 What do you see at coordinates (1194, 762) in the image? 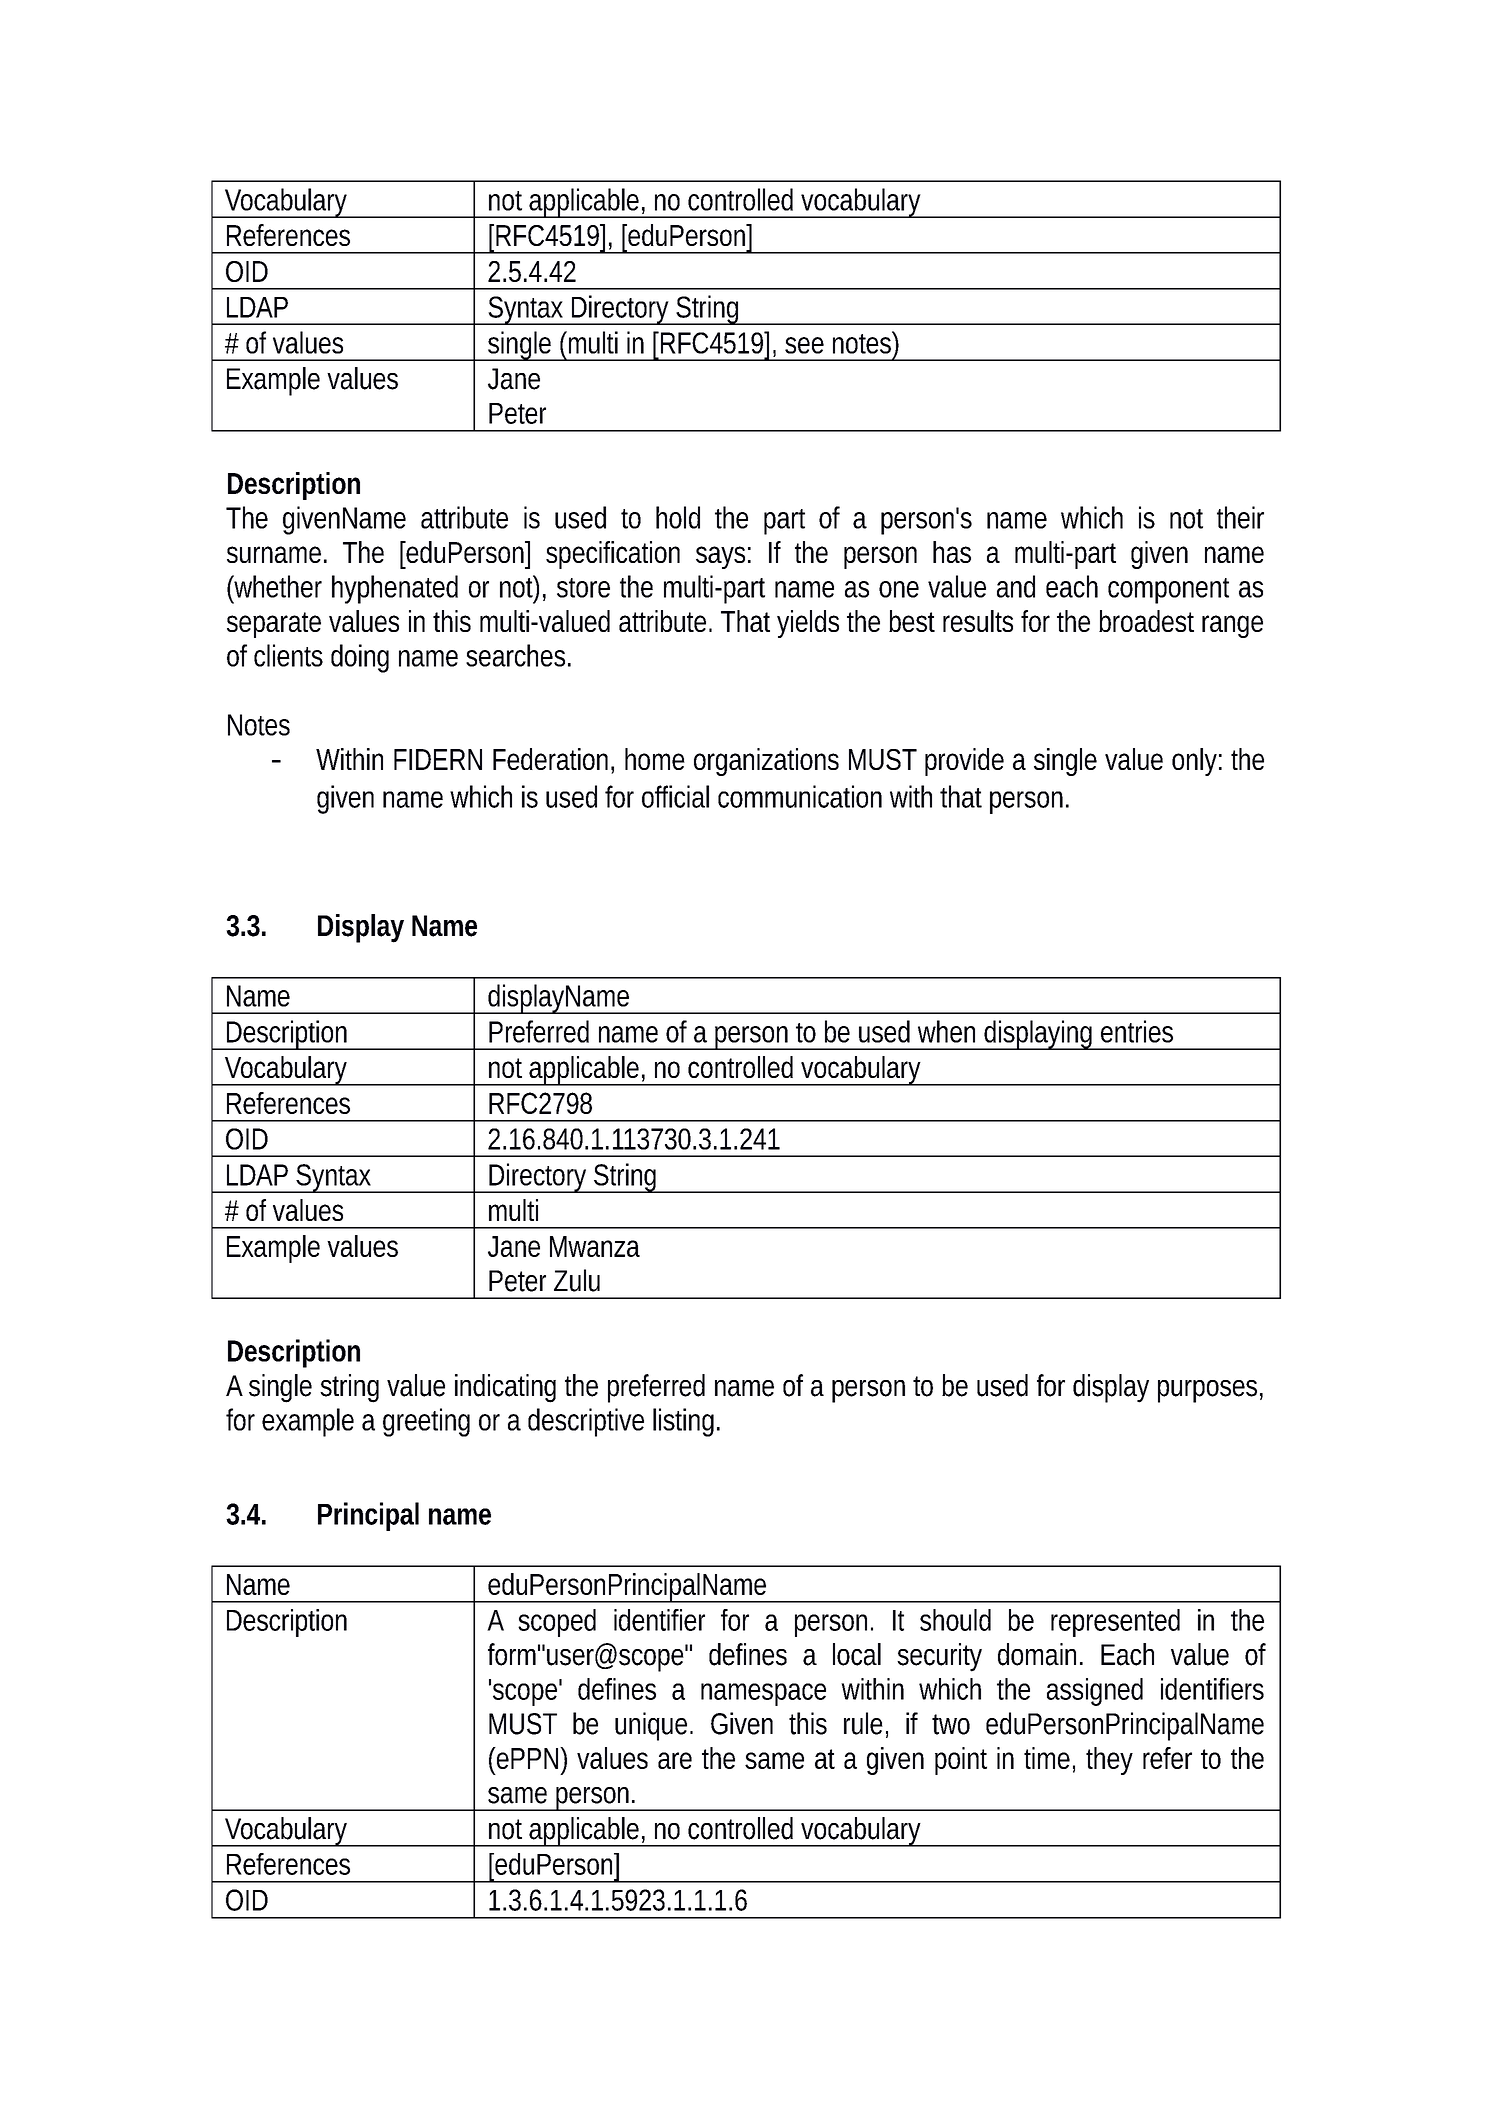
I see `only` at bounding box center [1194, 762].
